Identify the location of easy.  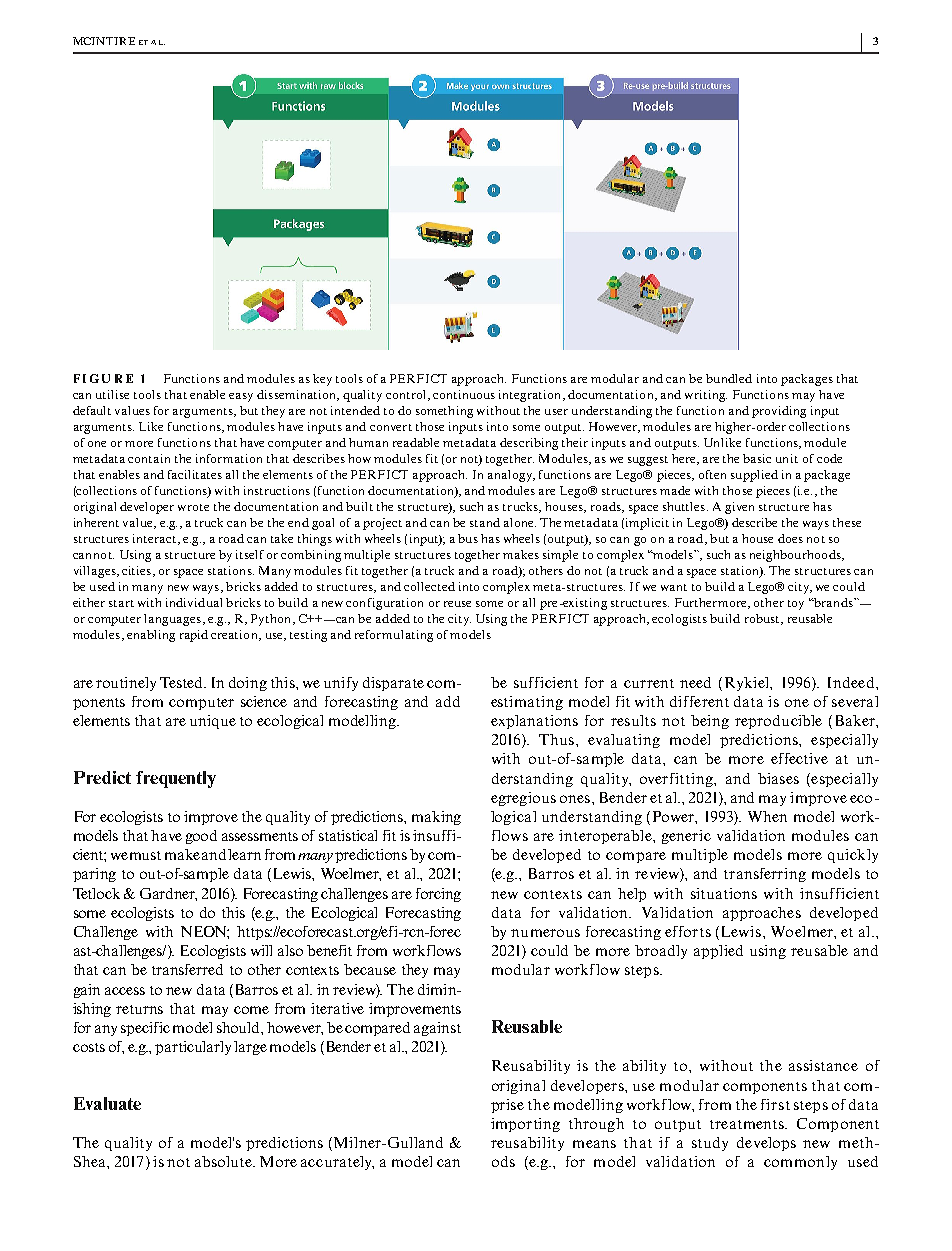
(241, 397).
